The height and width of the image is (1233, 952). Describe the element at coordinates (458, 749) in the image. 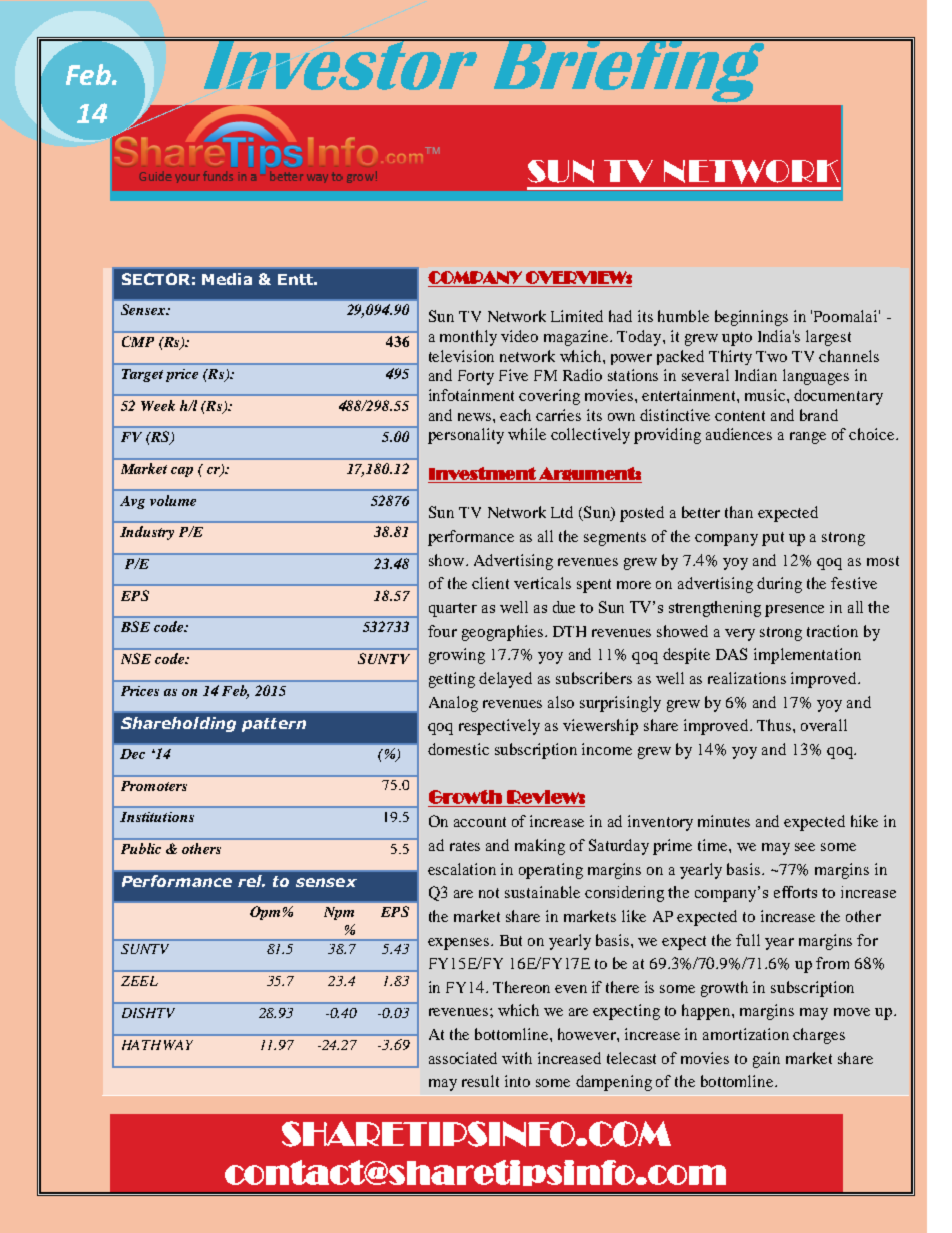

I see `domestic` at that location.
